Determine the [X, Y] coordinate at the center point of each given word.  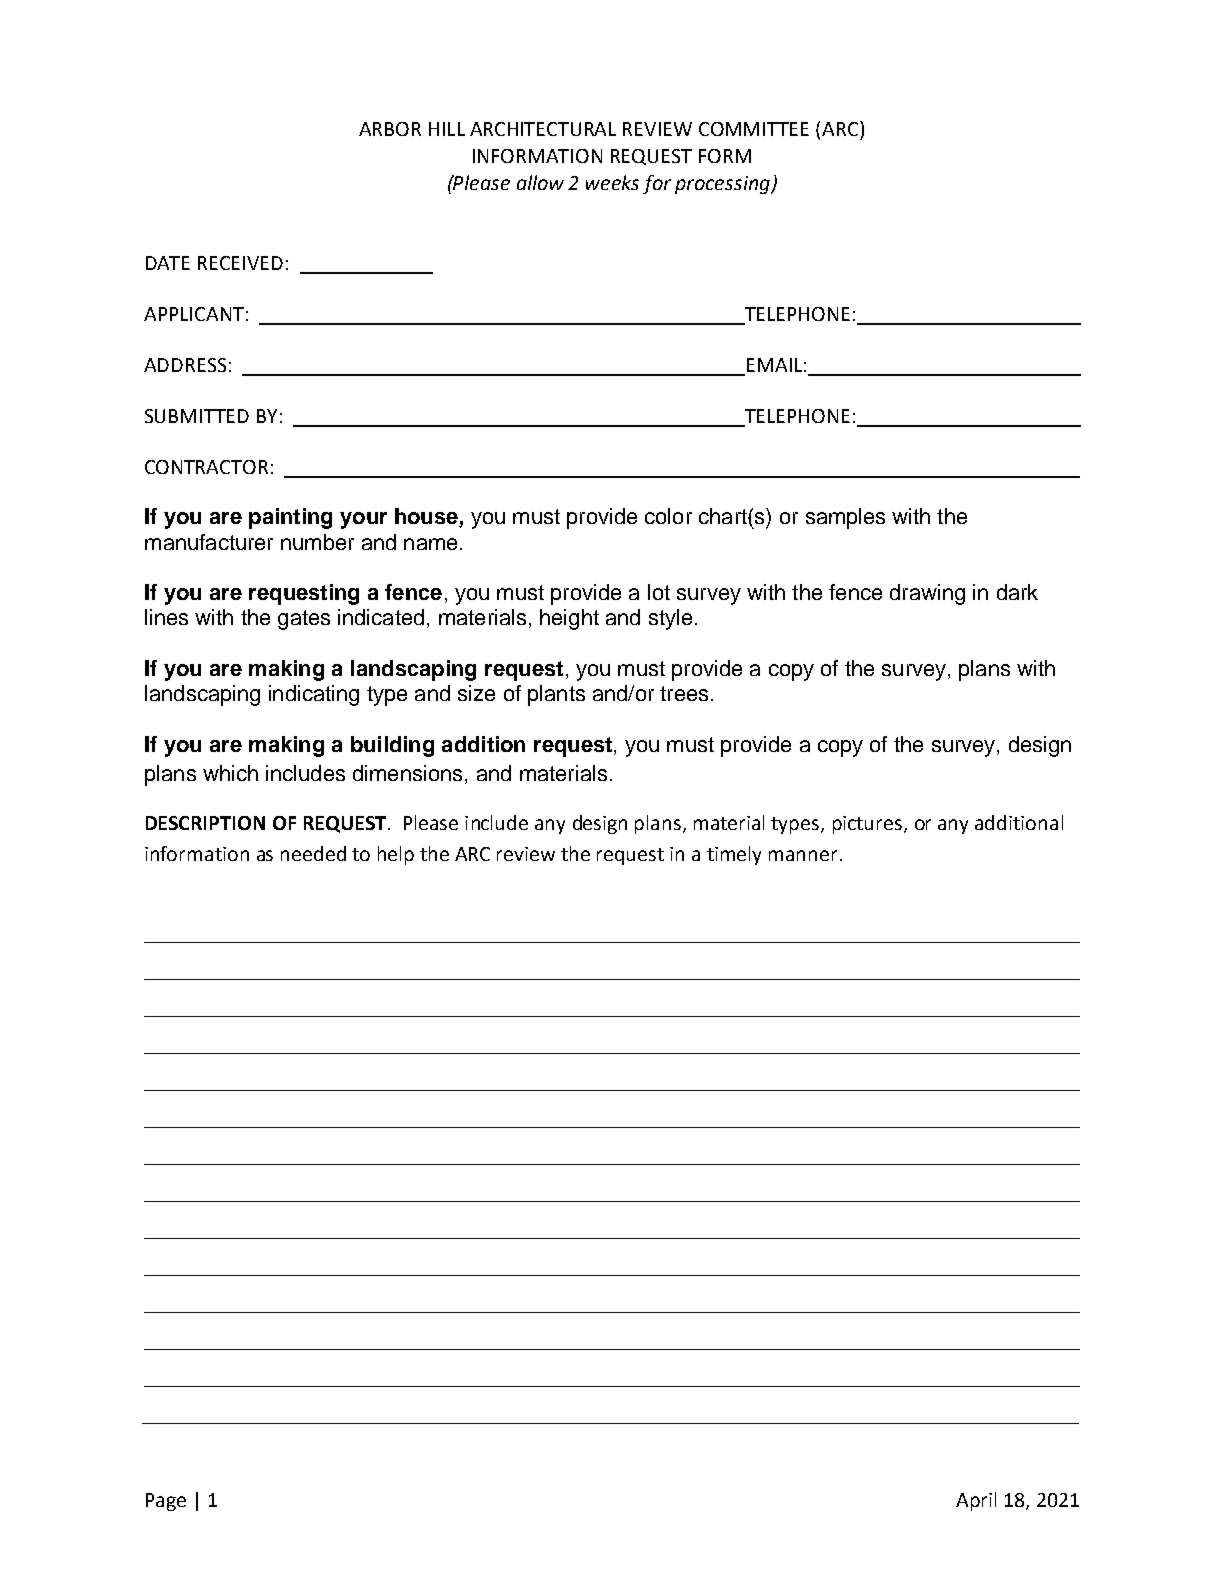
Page [166, 1502]
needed [313, 853]
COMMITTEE [754, 129]
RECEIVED [240, 263]
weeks [612, 182]
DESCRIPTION [205, 823]
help [396, 855]
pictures [869, 825]
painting [290, 518]
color [668, 516]
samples [845, 518]
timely [734, 855]
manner [803, 855]
